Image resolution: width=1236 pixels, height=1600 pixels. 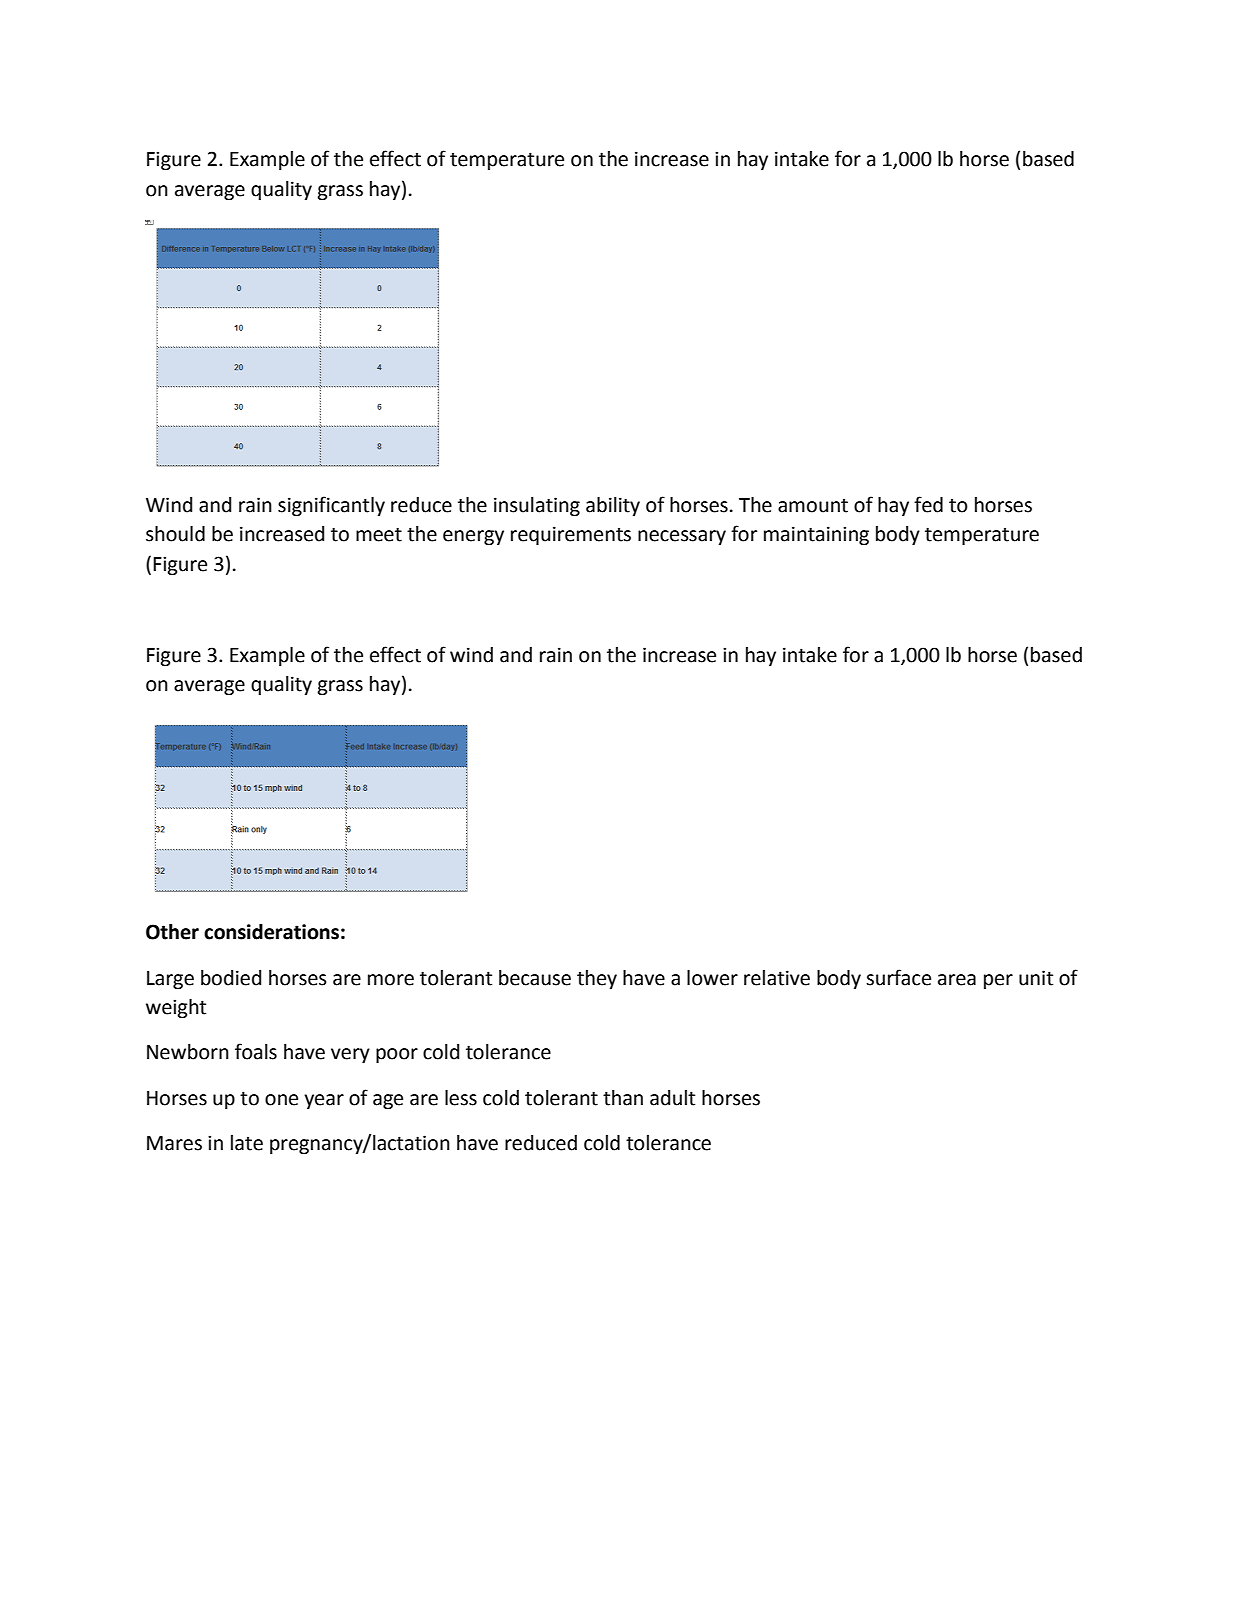 What do you see at coordinates (247, 1143) in the image?
I see `late` at bounding box center [247, 1143].
